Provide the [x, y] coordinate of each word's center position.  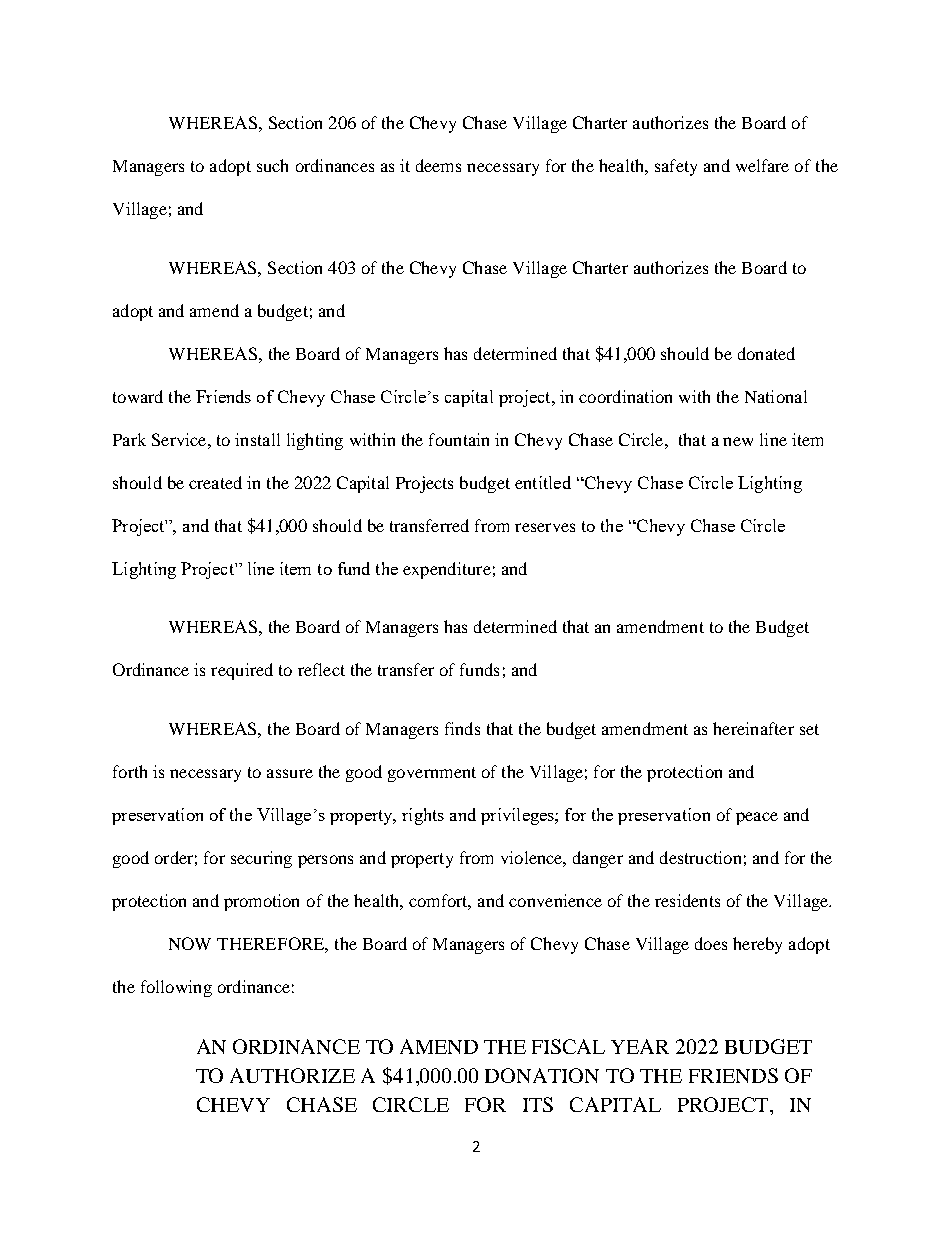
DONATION [542, 1075]
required [242, 671]
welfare [762, 165]
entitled [543, 482]
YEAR [640, 1046]
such [272, 165]
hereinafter [753, 728]
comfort [440, 901]
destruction [700, 857]
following [176, 988]
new [738, 441]
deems [438, 165]
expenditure [447, 570]
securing [261, 859]
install [257, 439]
